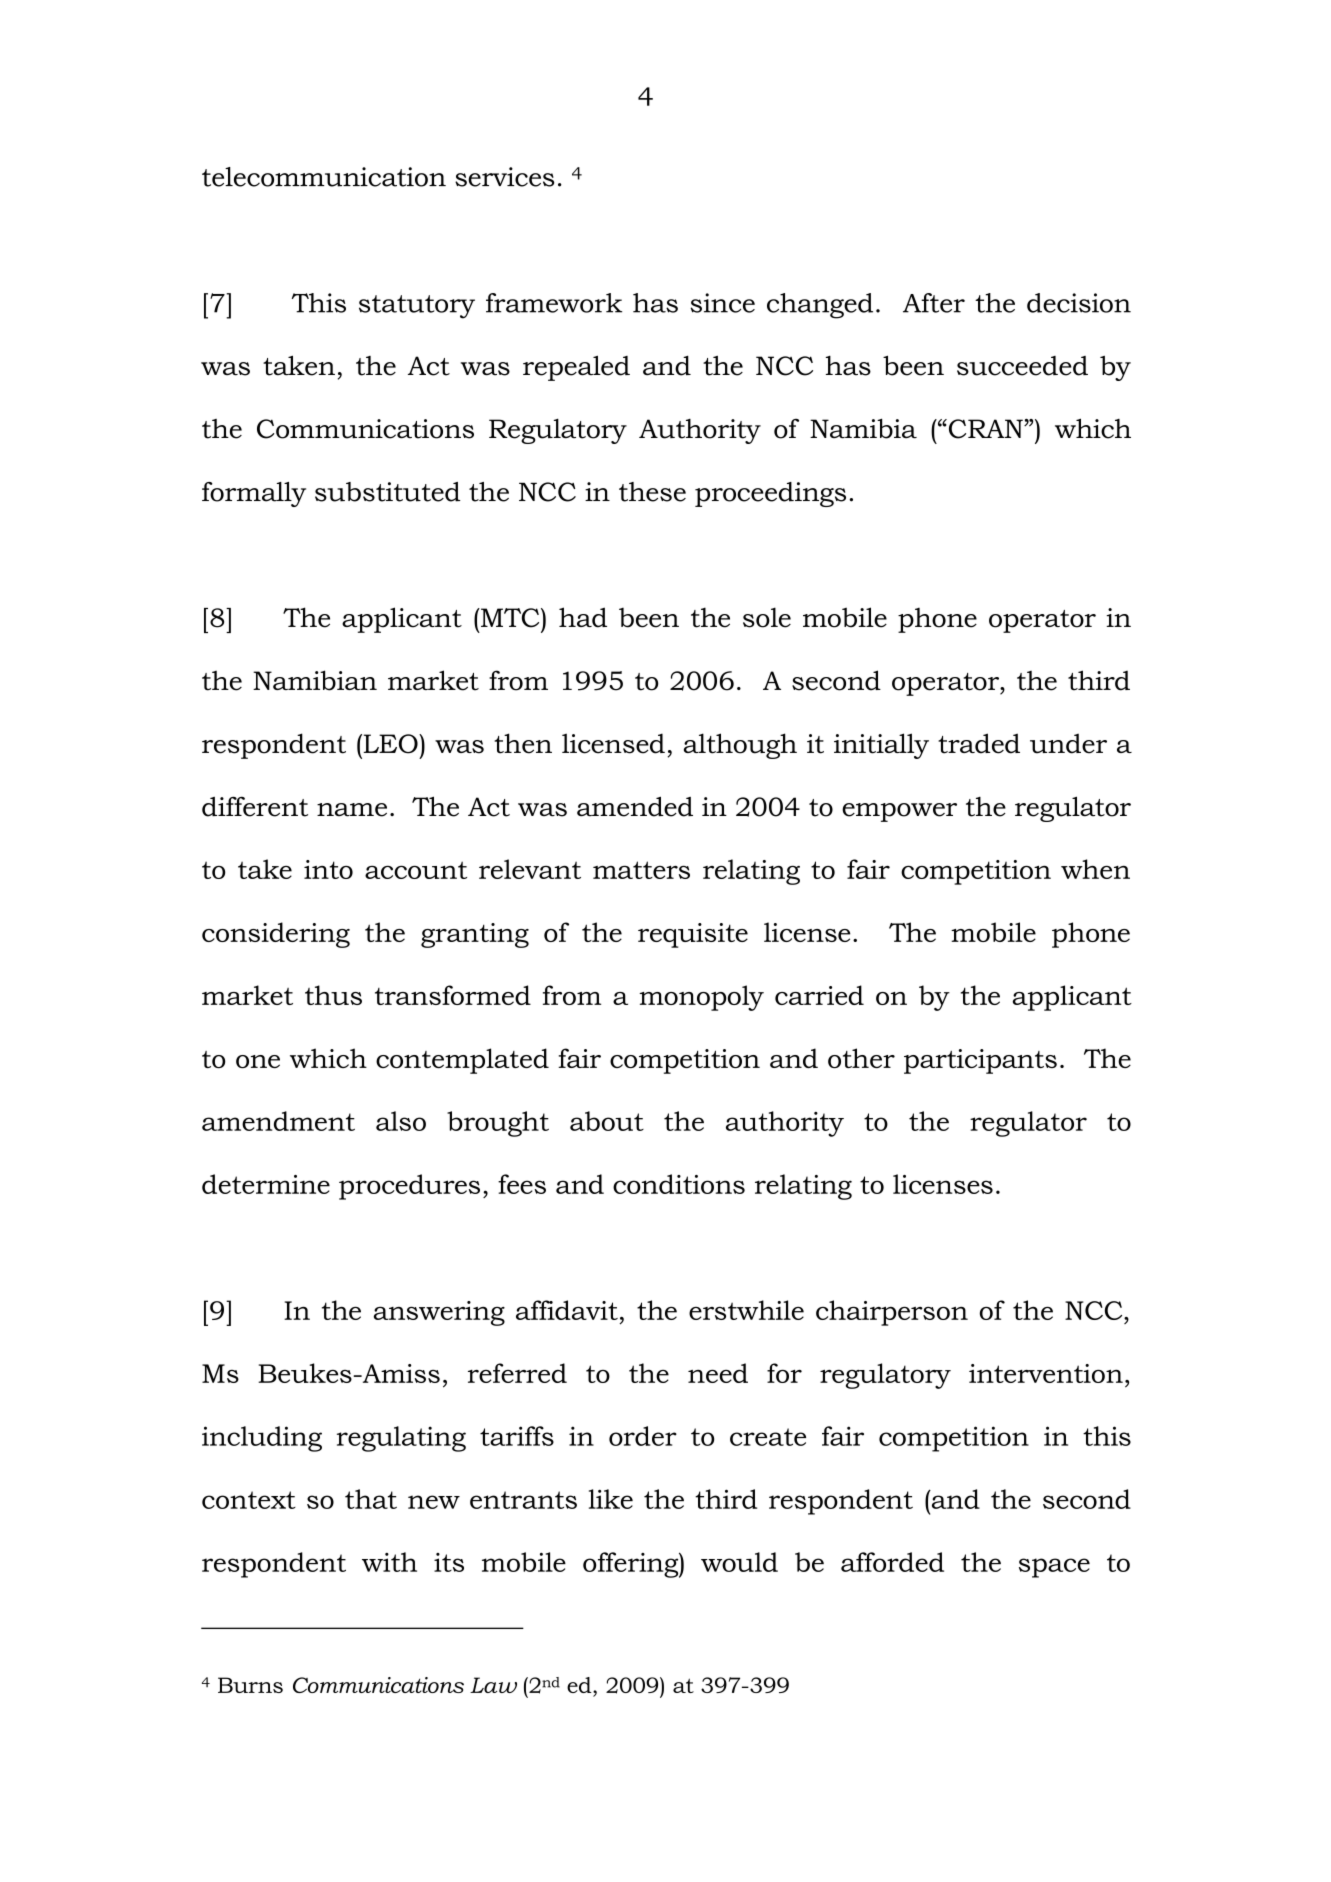 The height and width of the page is (1882, 1331). What do you see at coordinates (722, 303) in the page?
I see `since` at bounding box center [722, 303].
